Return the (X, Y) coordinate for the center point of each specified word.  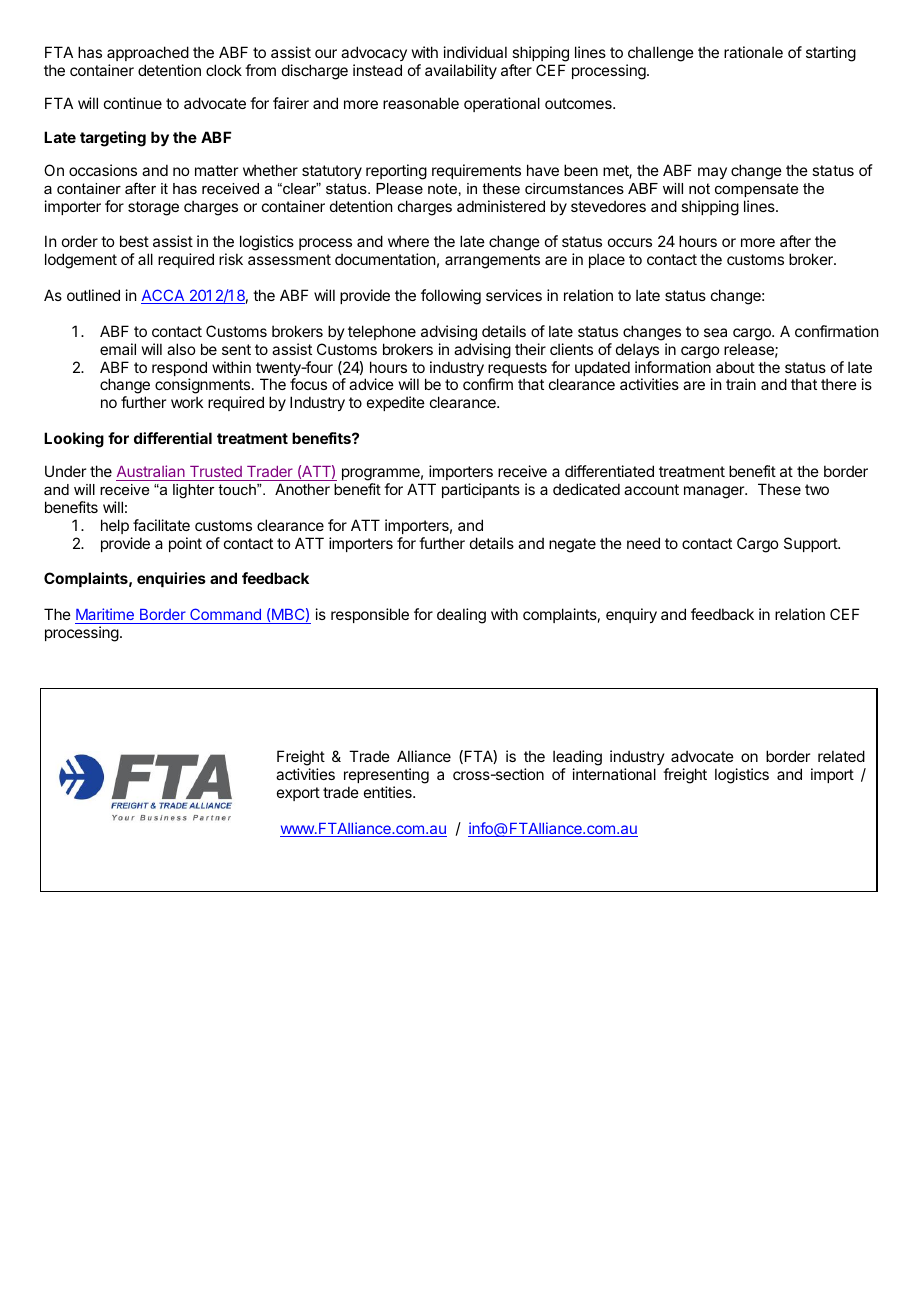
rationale (753, 52)
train (741, 384)
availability (461, 71)
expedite (396, 403)
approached (148, 53)
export (298, 794)
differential (173, 438)
